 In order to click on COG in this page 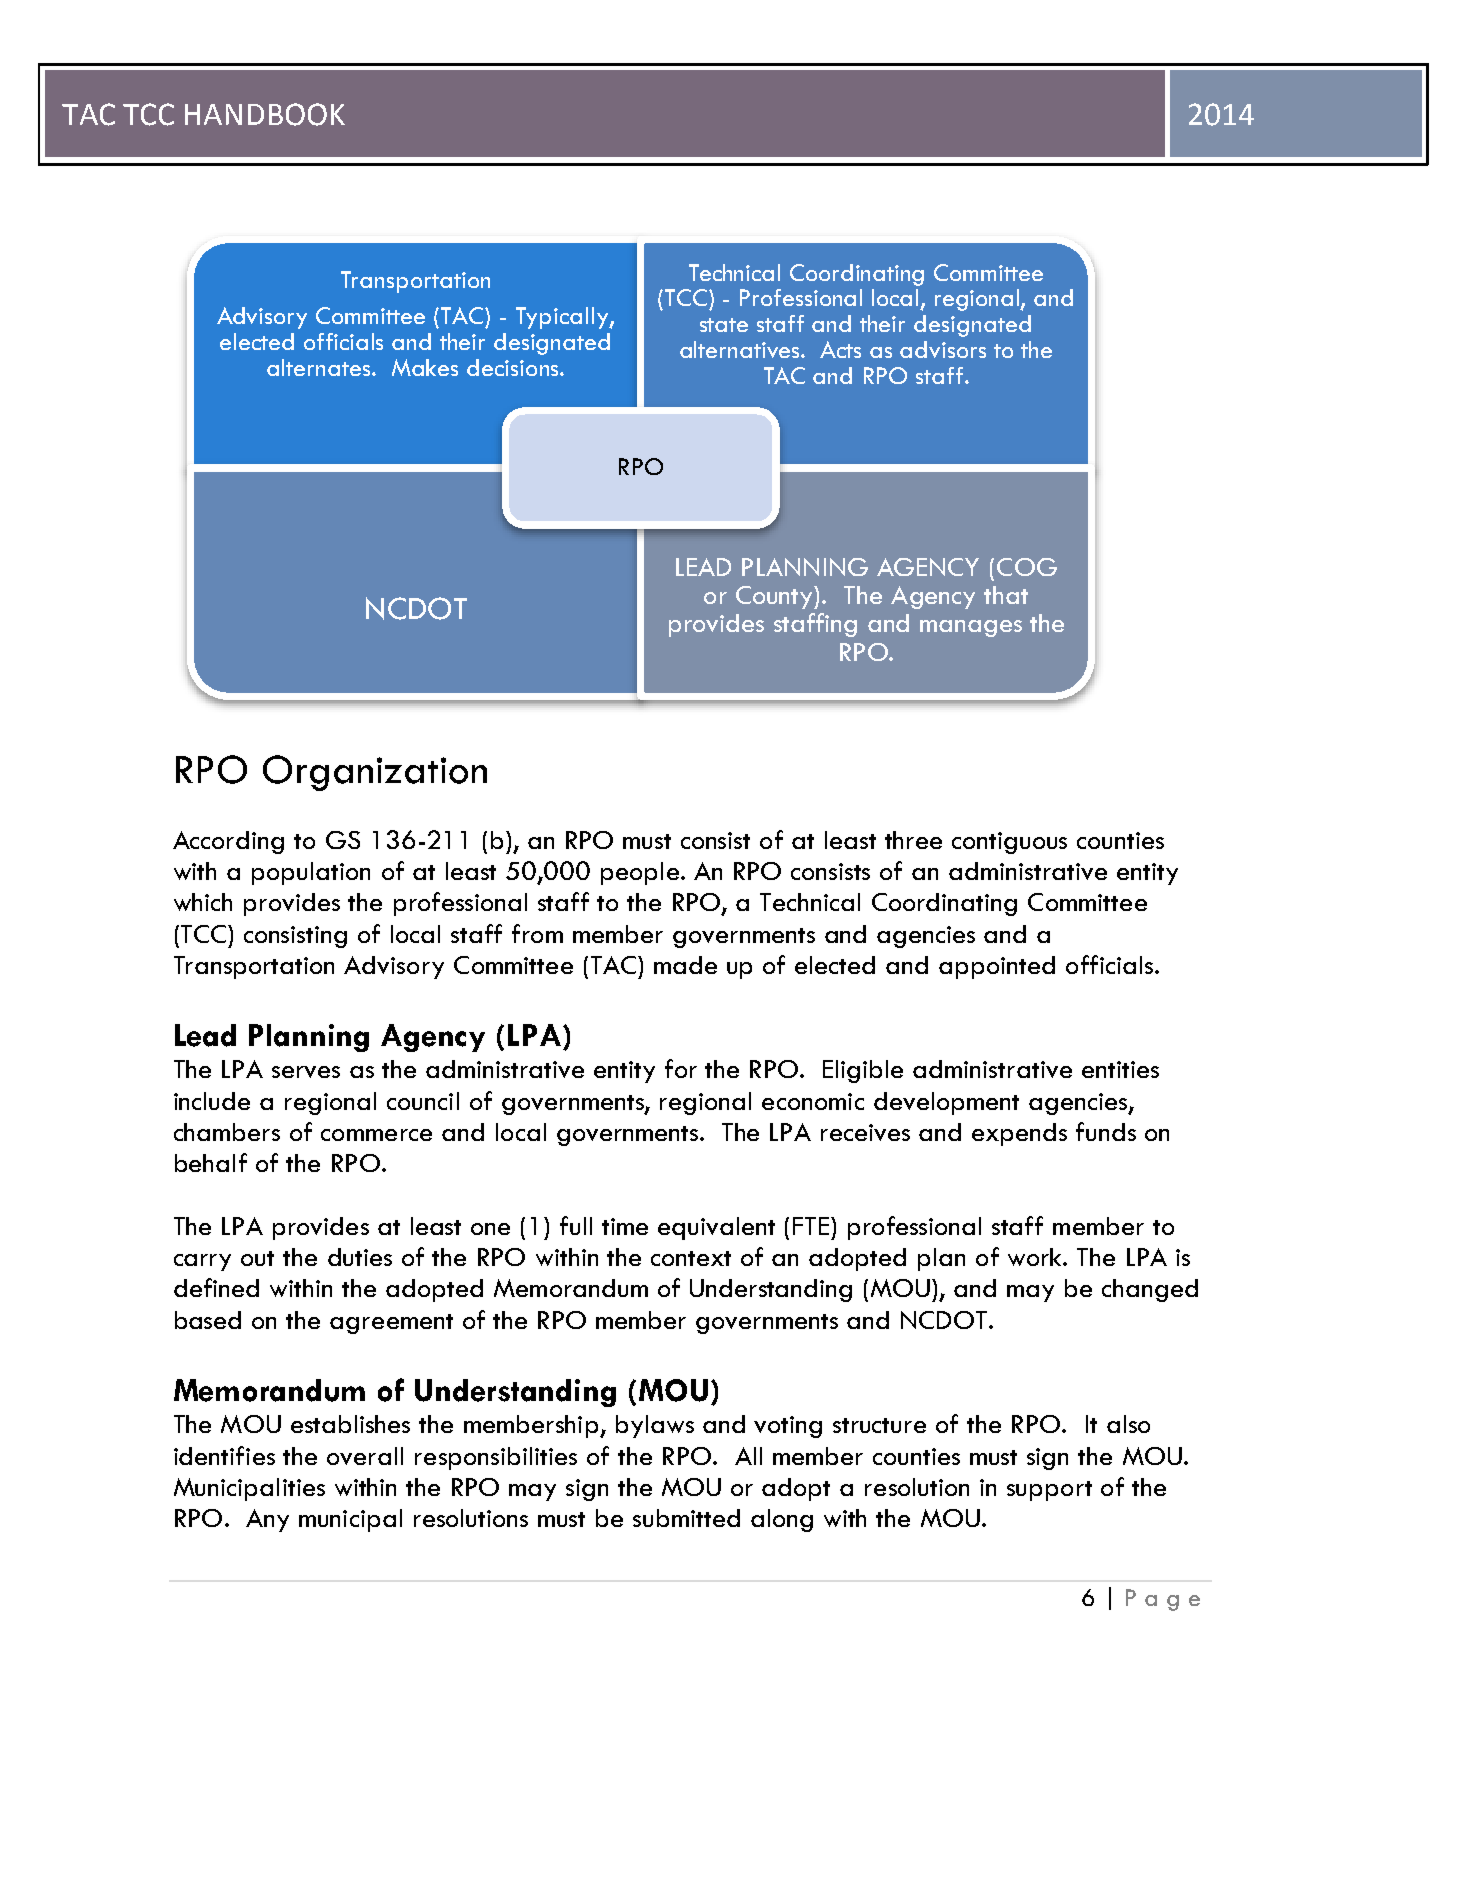, I will do `click(1027, 567)`.
